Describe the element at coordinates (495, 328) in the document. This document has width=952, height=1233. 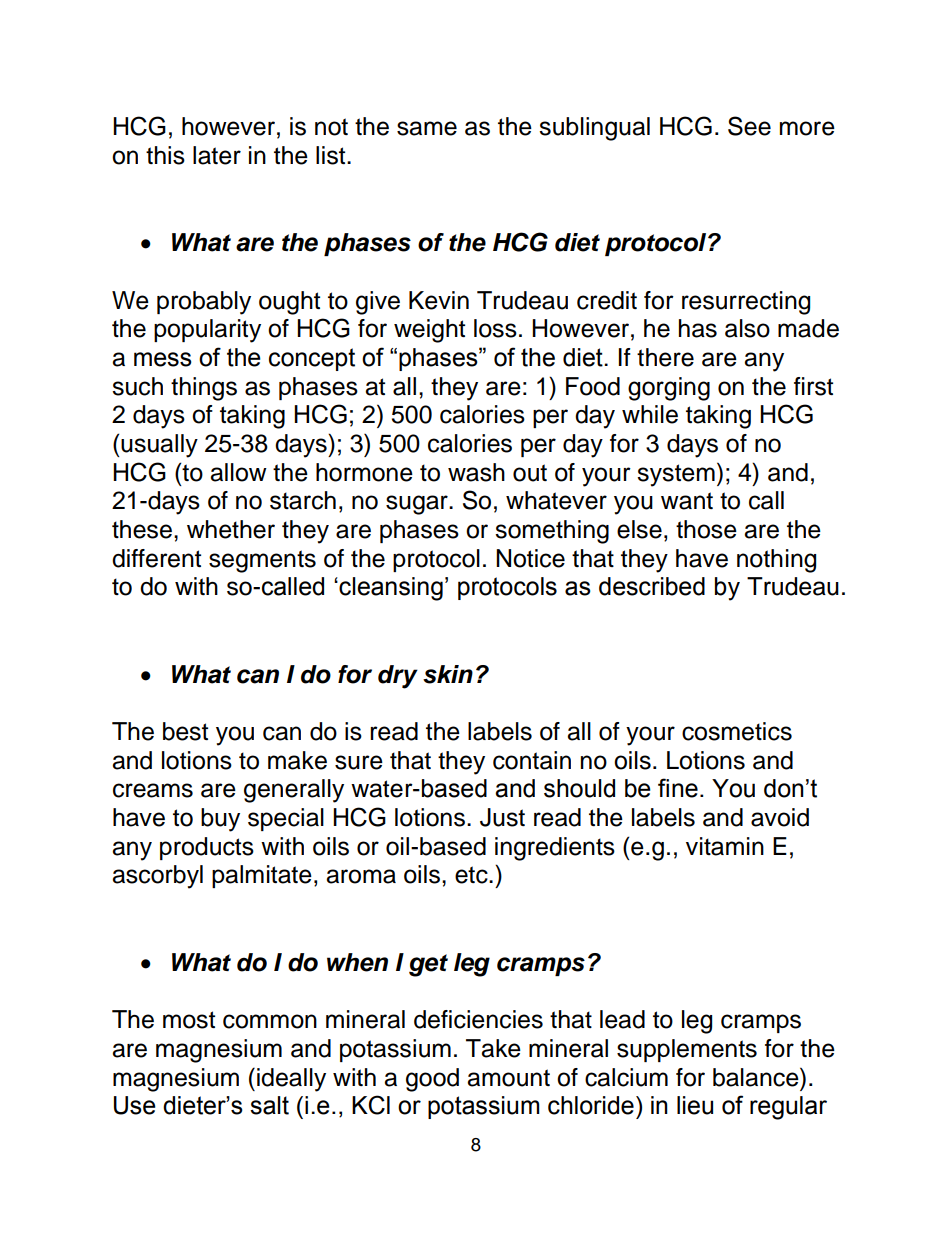
I see `loss` at that location.
